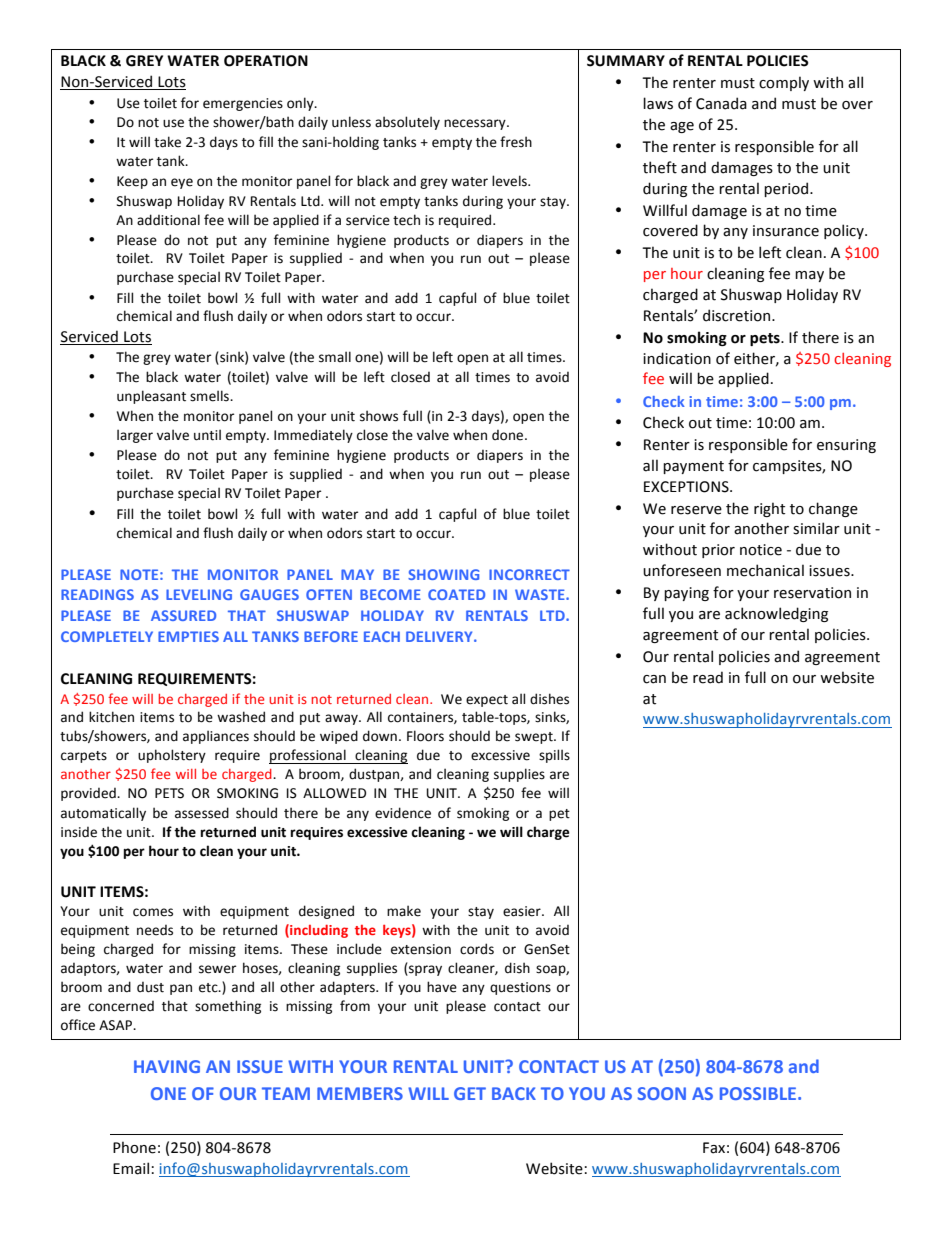  I want to click on spills, so click(554, 756).
